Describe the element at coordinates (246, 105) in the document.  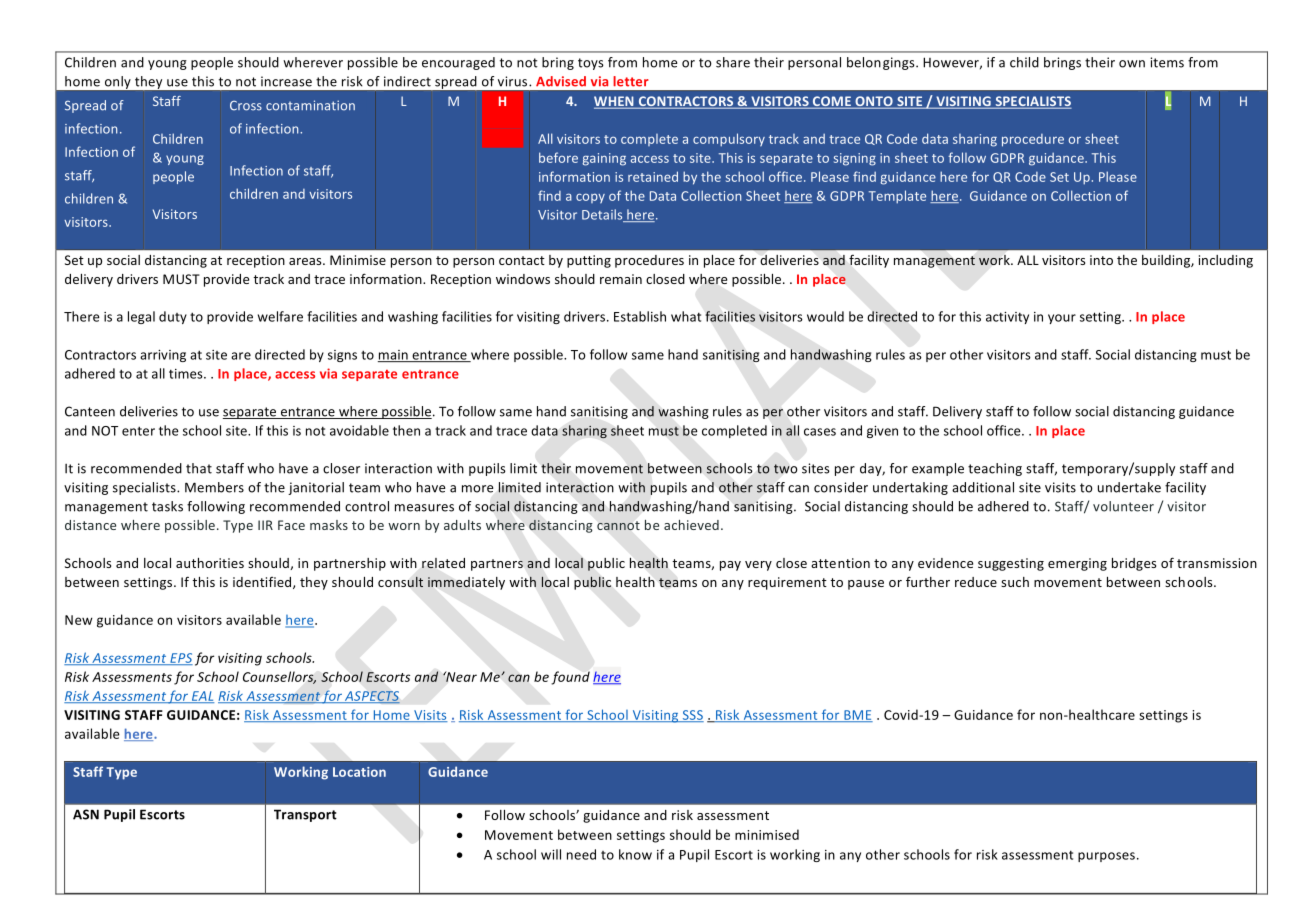
I see `Cross` at that location.
